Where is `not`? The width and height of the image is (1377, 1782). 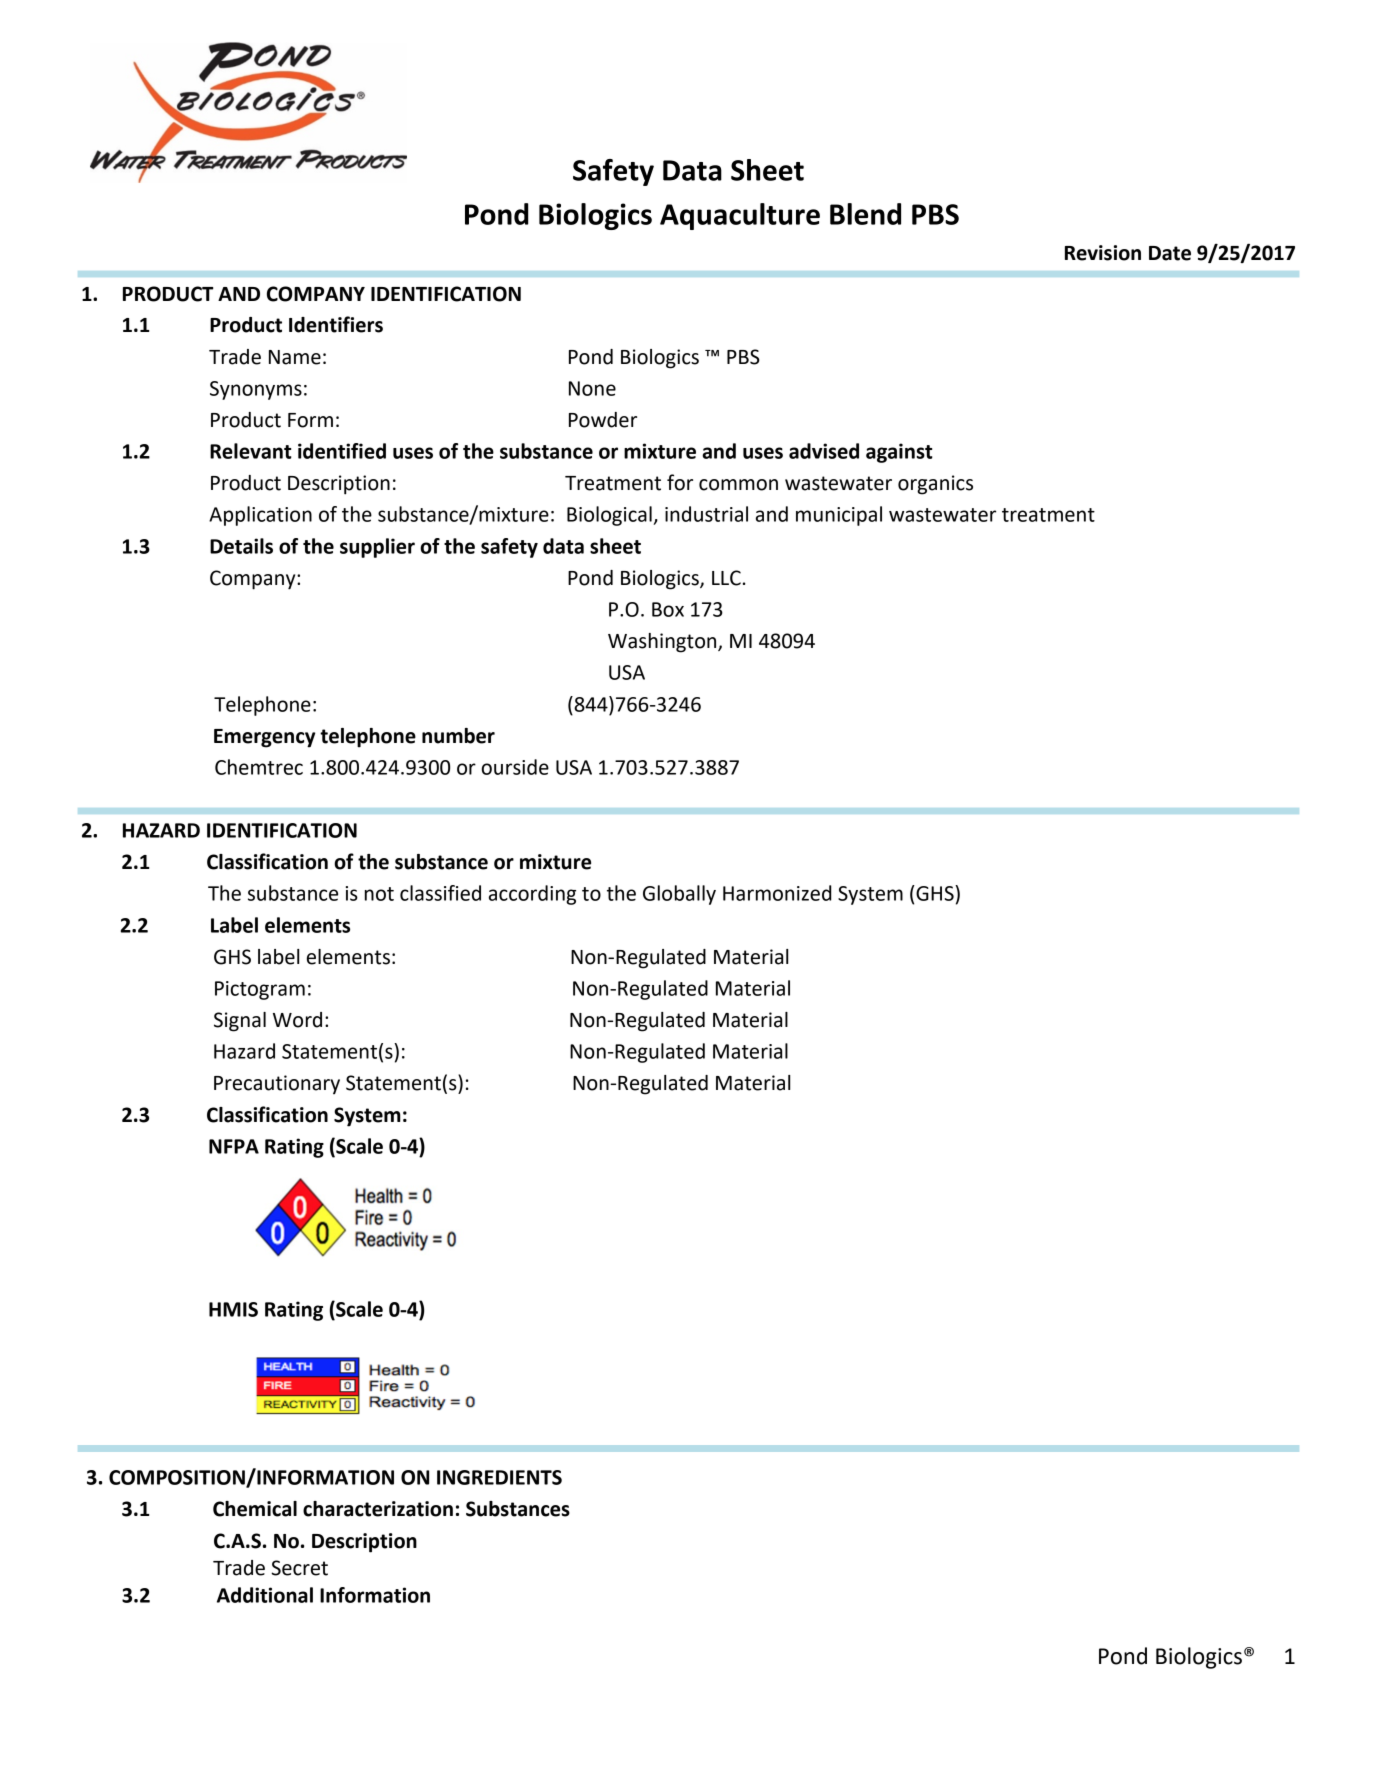
not is located at coordinates (379, 894).
